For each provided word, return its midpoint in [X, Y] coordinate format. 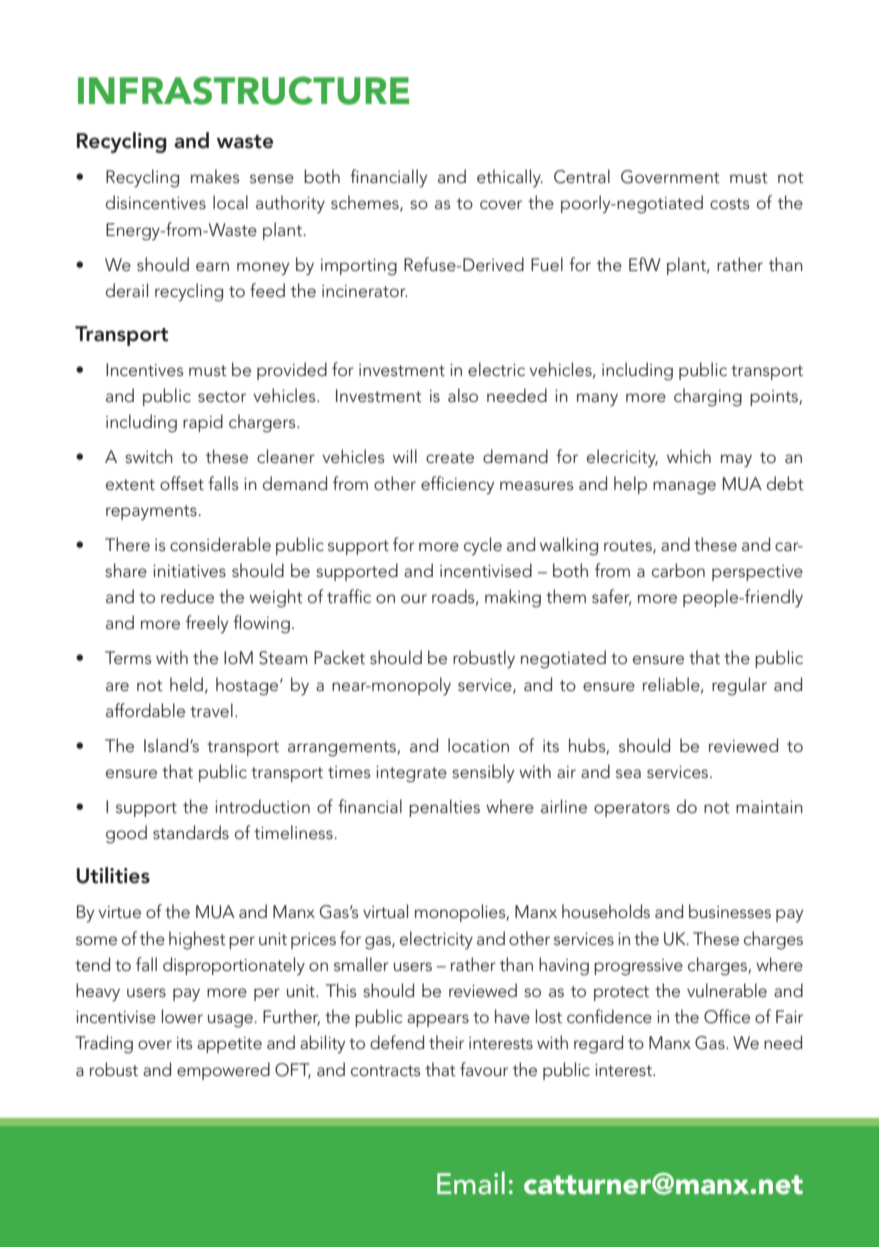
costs [729, 203]
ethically [510, 178]
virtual [385, 911]
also [463, 395]
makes [215, 176]
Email [471, 1183]
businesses [730, 911]
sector [222, 397]
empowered [223, 1071]
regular [739, 686]
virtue [119, 912]
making [513, 598]
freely [207, 624]
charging [708, 397]
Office [727, 1016]
